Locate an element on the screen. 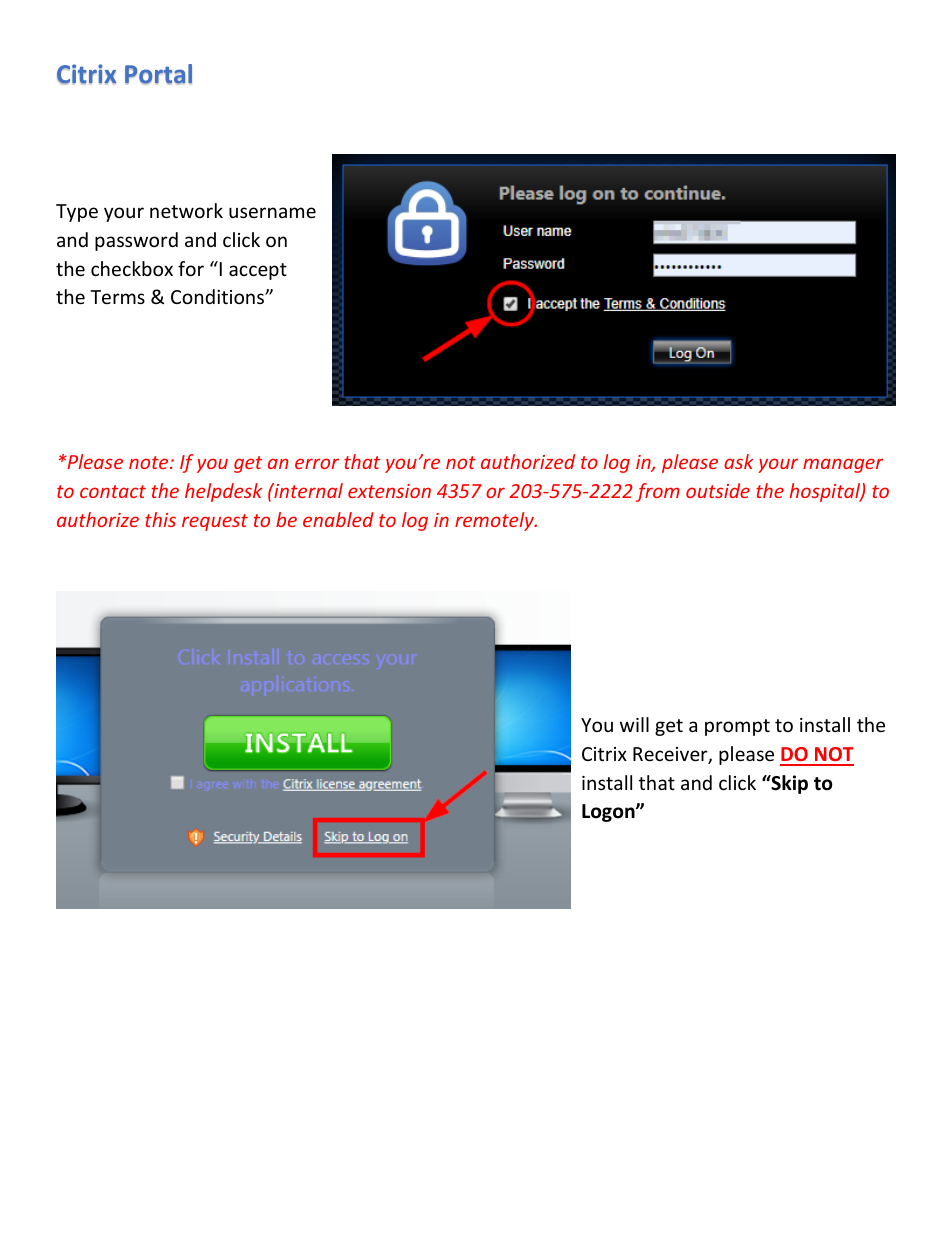 Image resolution: width=952 pixels, height=1233 pixels. will is located at coordinates (634, 724).
